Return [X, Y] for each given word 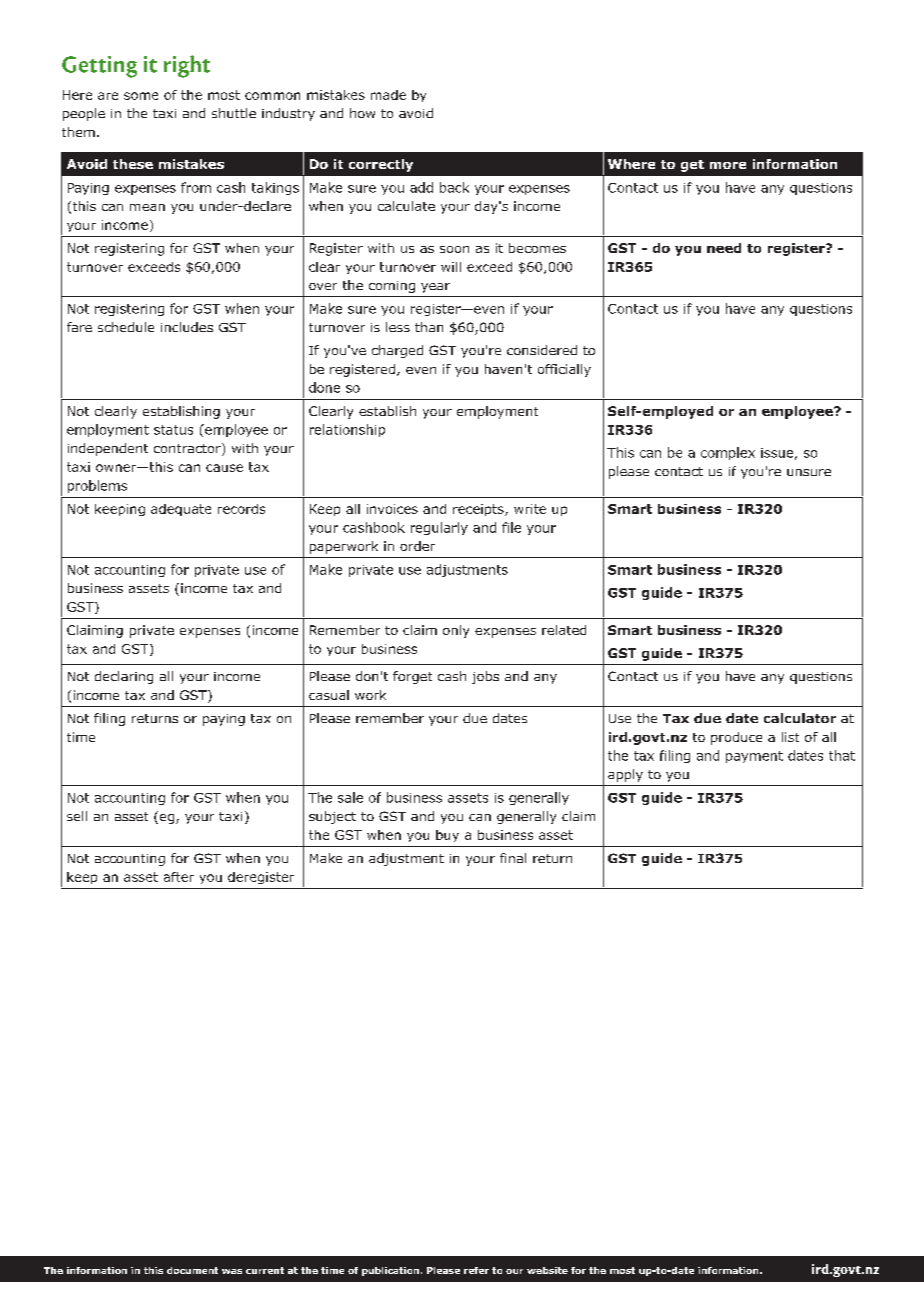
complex [728, 453]
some [141, 96]
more [728, 165]
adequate [181, 510]
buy [447, 836]
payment [754, 757]
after [179, 877]
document [192, 1270]
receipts [479, 510]
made [388, 95]
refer [476, 1270]
